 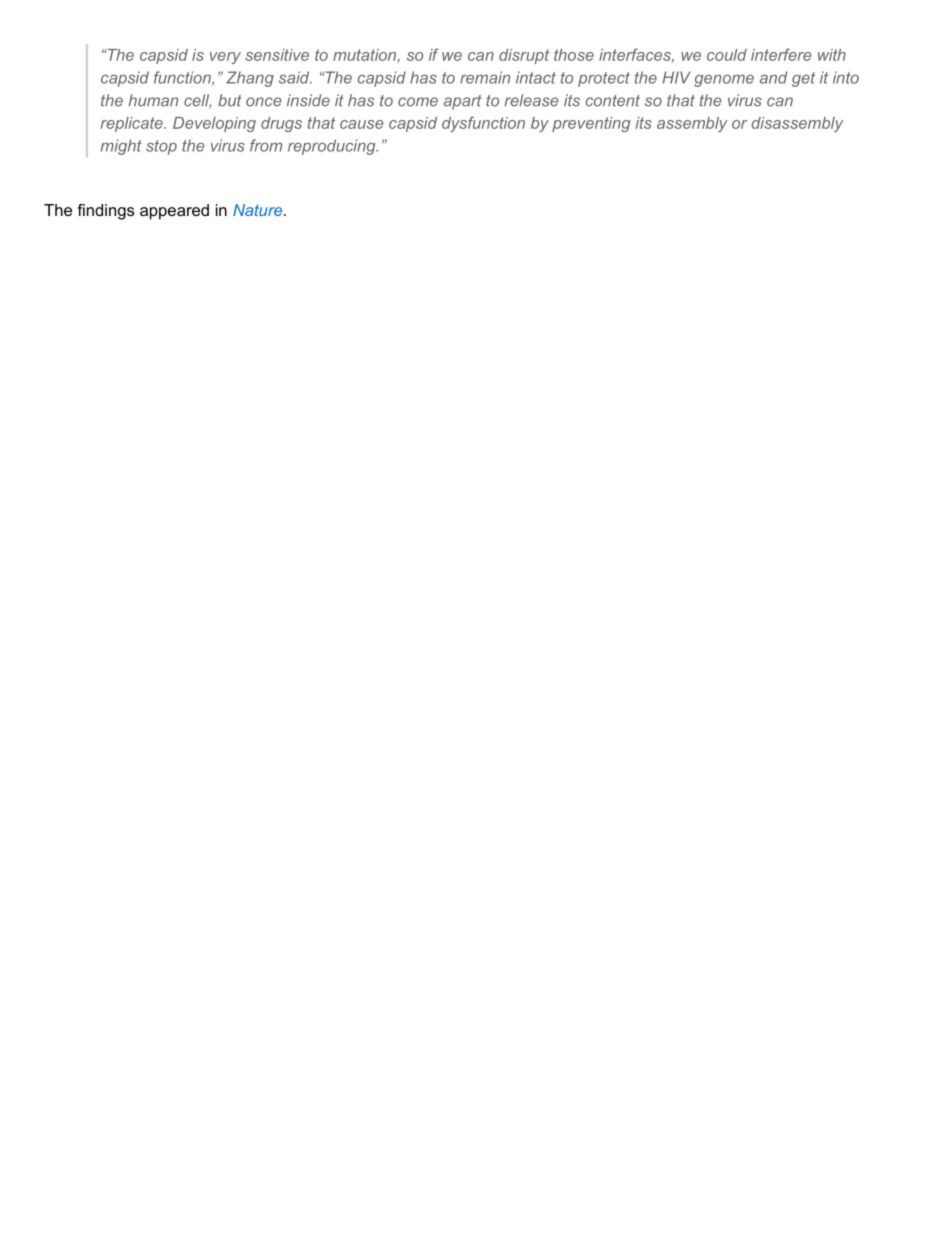 What do you see at coordinates (174, 212) in the image?
I see `appeared` at bounding box center [174, 212].
